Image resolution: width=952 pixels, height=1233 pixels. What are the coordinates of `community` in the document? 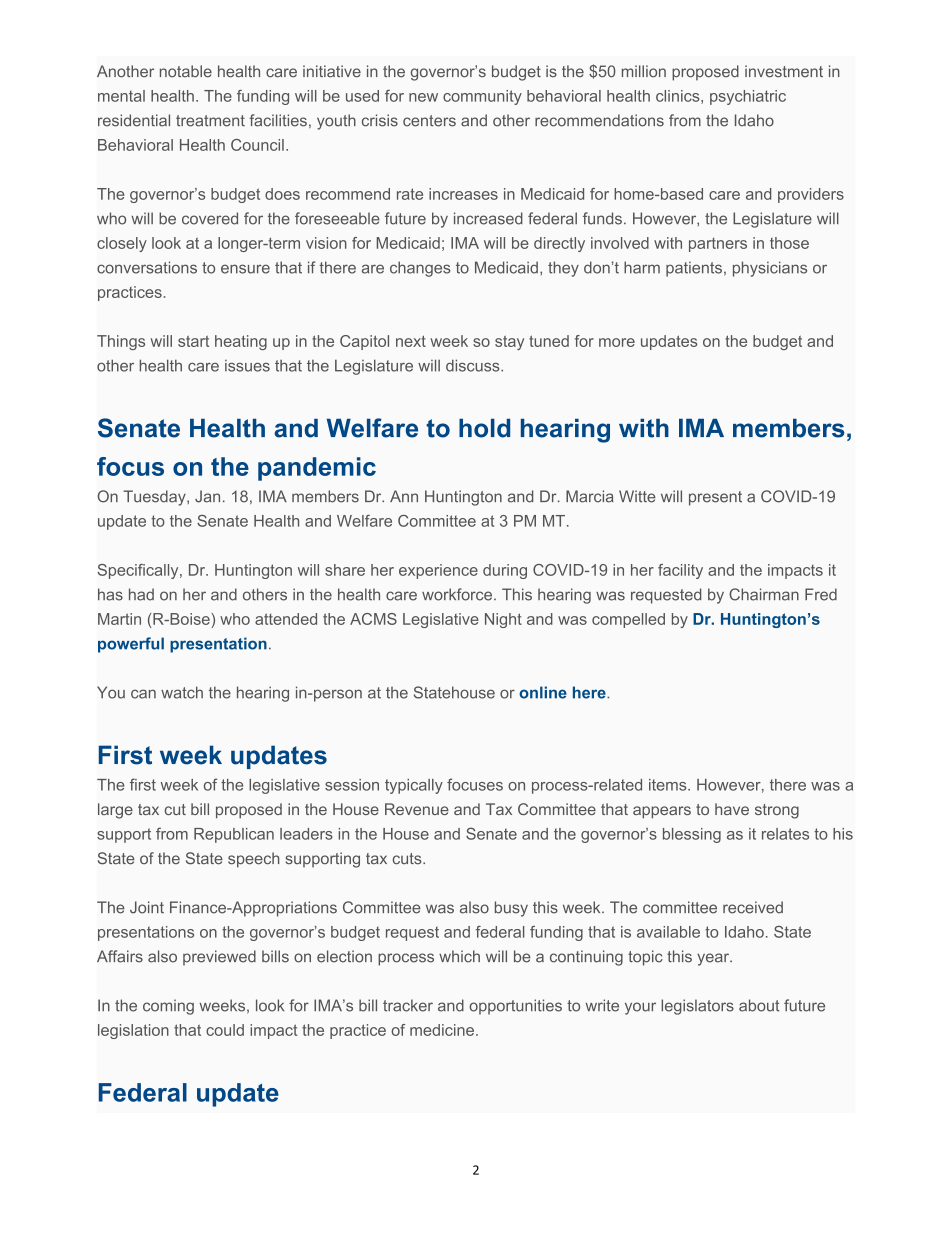 It's located at (482, 97).
